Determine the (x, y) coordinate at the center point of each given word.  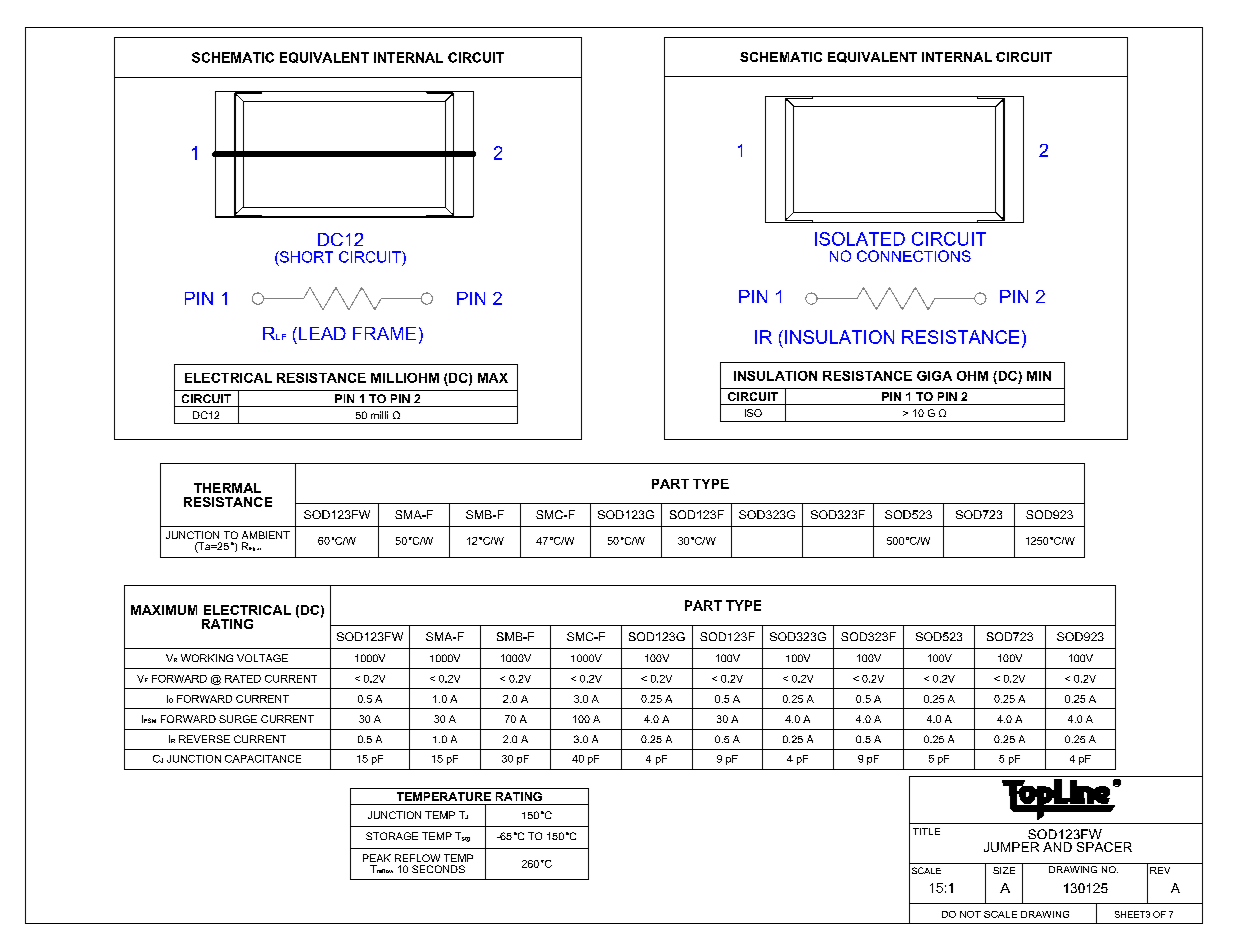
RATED (243, 679)
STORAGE (392, 836)
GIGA (934, 376)
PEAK (377, 858)
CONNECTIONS (914, 256)
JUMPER (1011, 847)
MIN (1039, 376)
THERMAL (227, 488)
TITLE (926, 831)
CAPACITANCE (263, 759)
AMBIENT (266, 535)
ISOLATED (860, 239)
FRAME (384, 333)
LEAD (322, 333)
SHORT (305, 257)
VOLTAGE (262, 658)
